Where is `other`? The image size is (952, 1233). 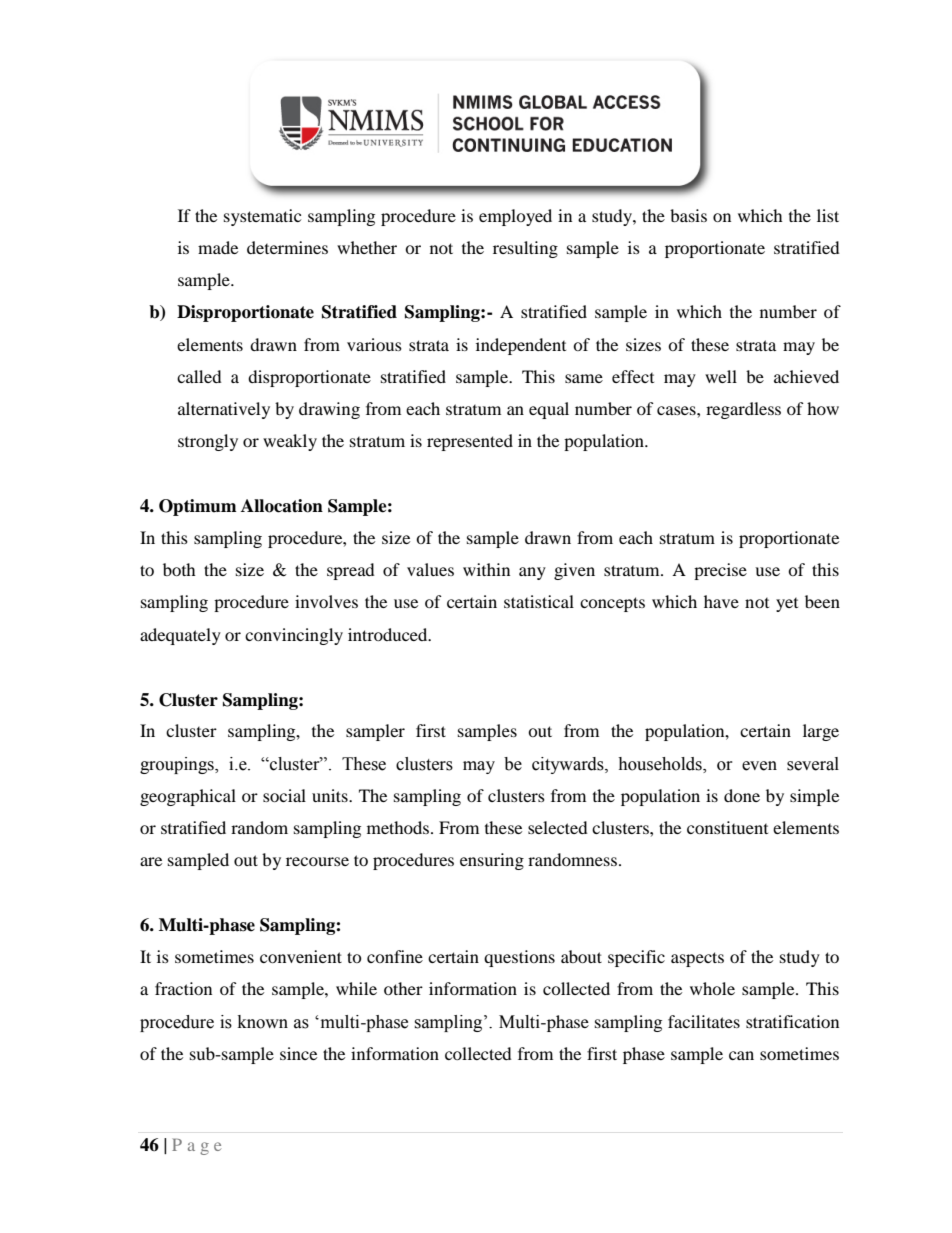
other is located at coordinates (403, 988).
